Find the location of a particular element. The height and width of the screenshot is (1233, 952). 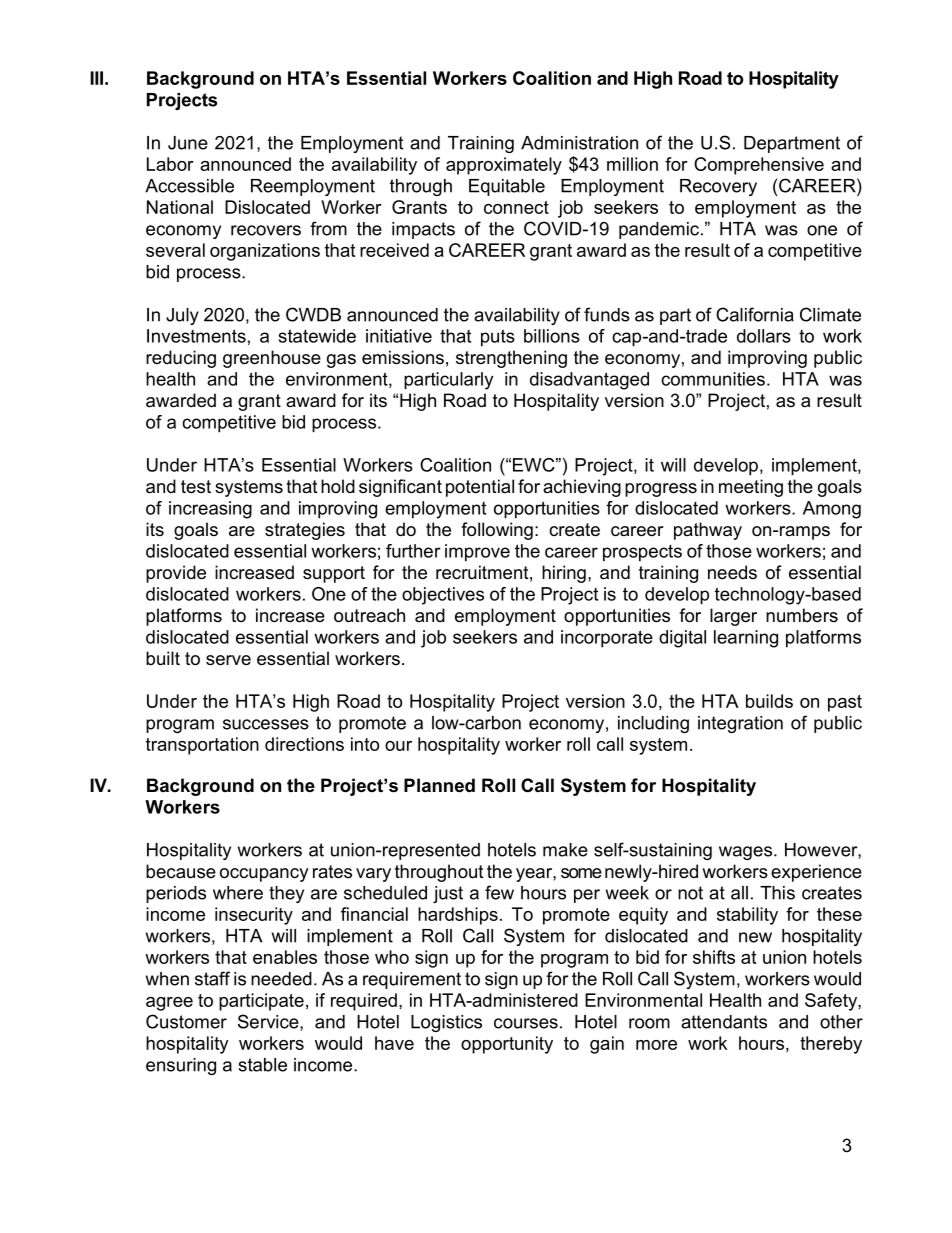

stable is located at coordinates (262, 1065).
